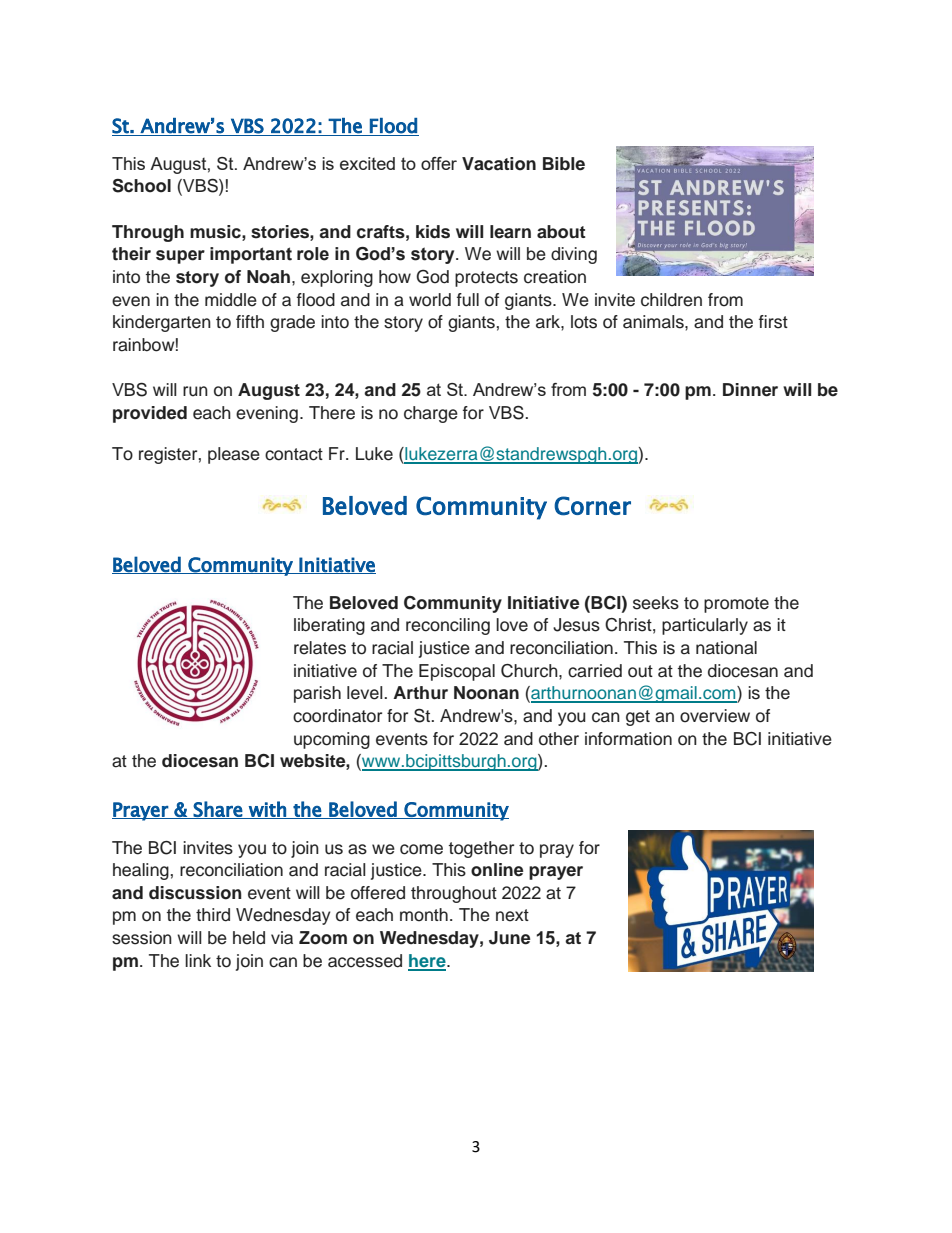  I want to click on Vacation, so click(499, 164).
